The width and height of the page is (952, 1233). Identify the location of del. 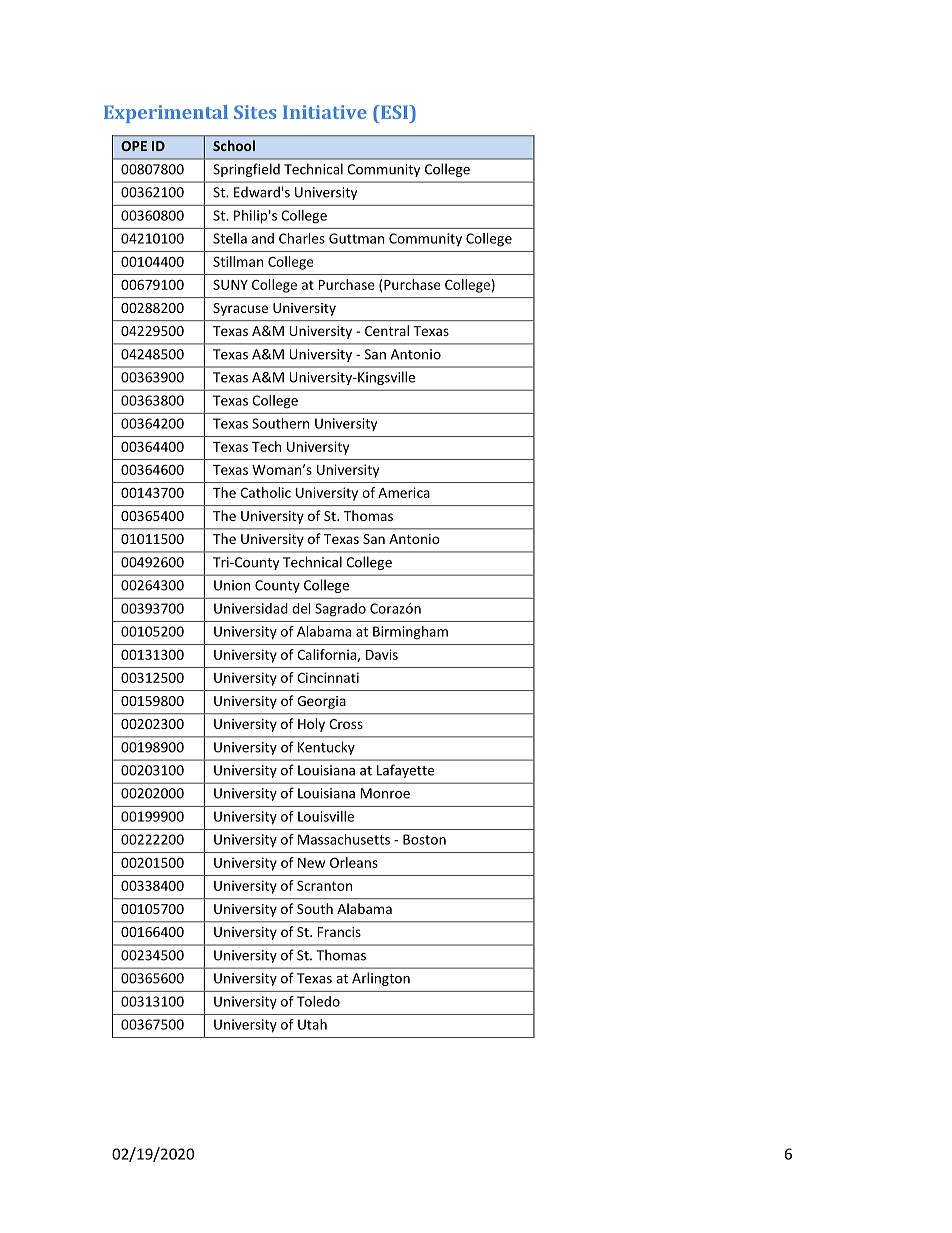
(301, 608).
